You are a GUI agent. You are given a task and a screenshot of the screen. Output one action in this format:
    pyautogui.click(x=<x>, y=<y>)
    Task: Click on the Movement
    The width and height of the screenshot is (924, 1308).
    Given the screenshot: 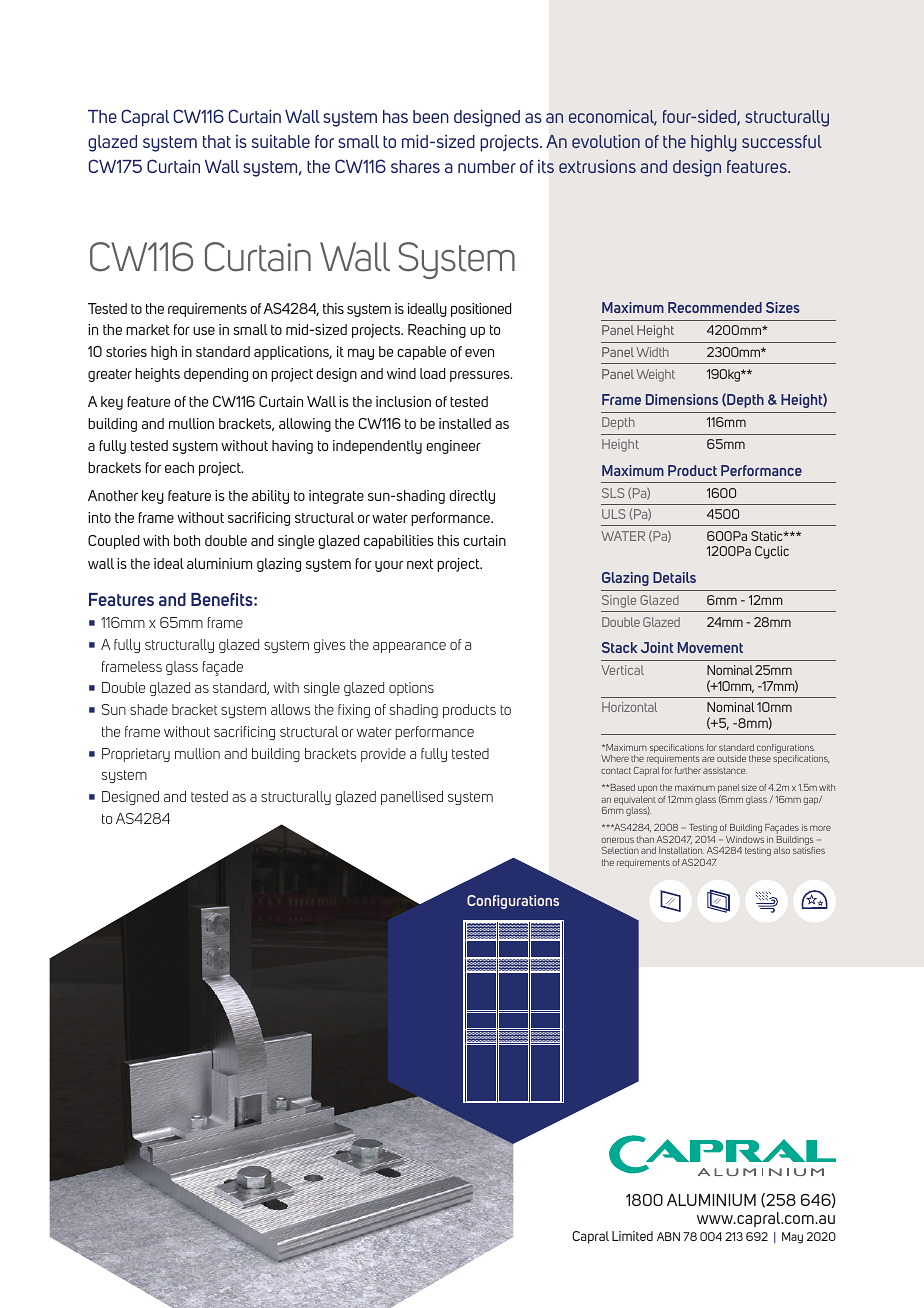 What is the action you would take?
    pyautogui.click(x=710, y=647)
